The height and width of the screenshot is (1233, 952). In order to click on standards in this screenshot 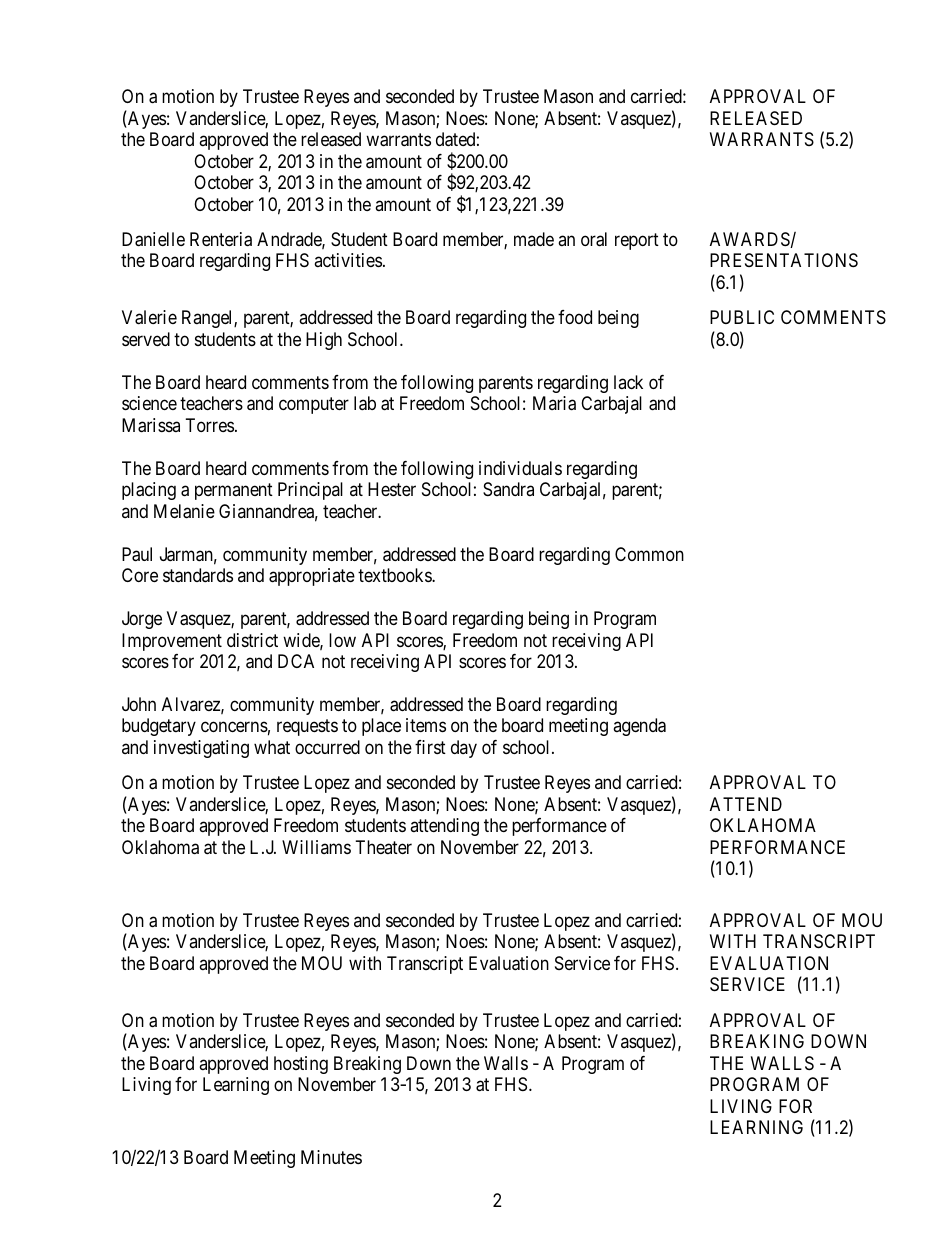, I will do `click(198, 575)`.
